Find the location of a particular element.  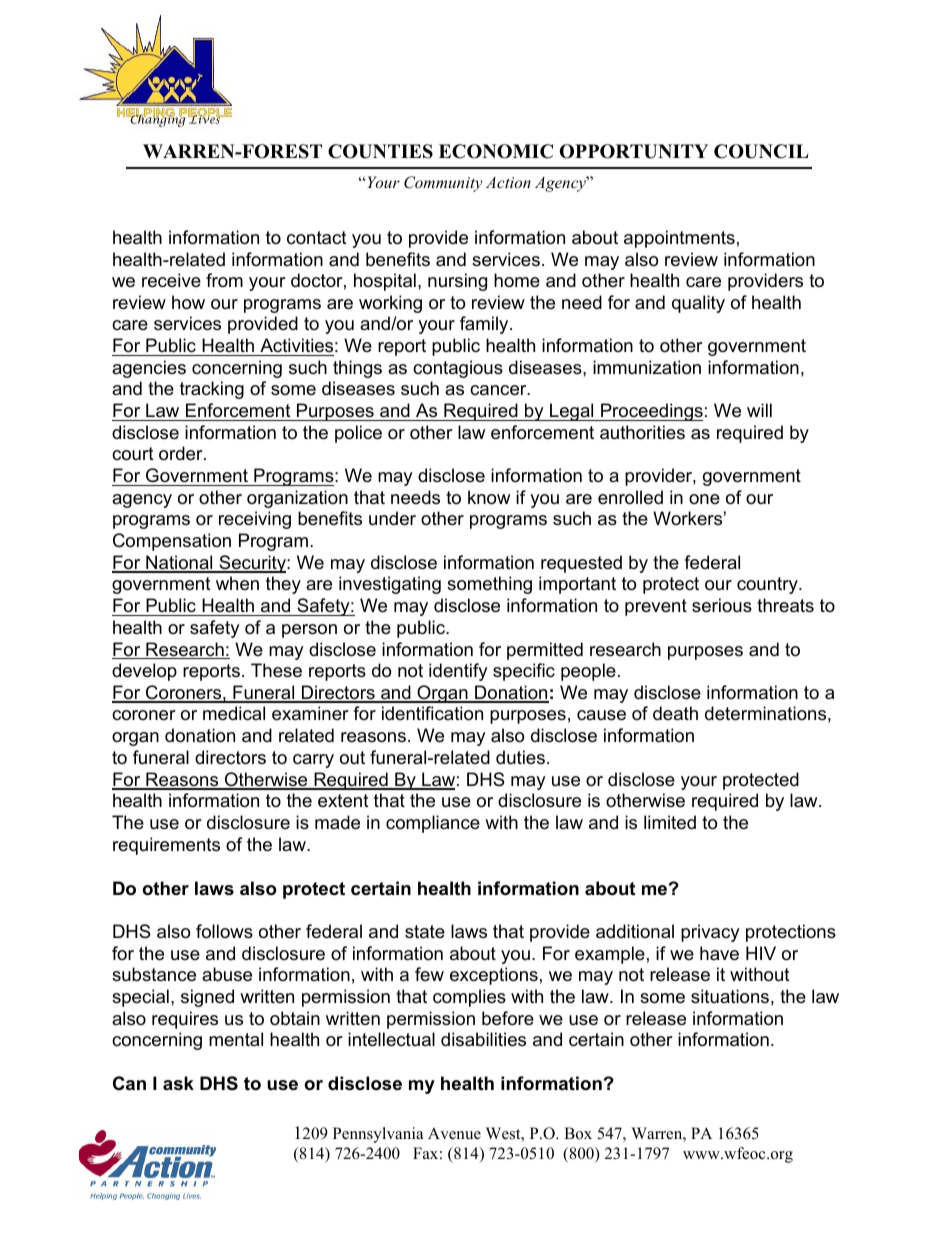

privacy is located at coordinates (710, 933).
